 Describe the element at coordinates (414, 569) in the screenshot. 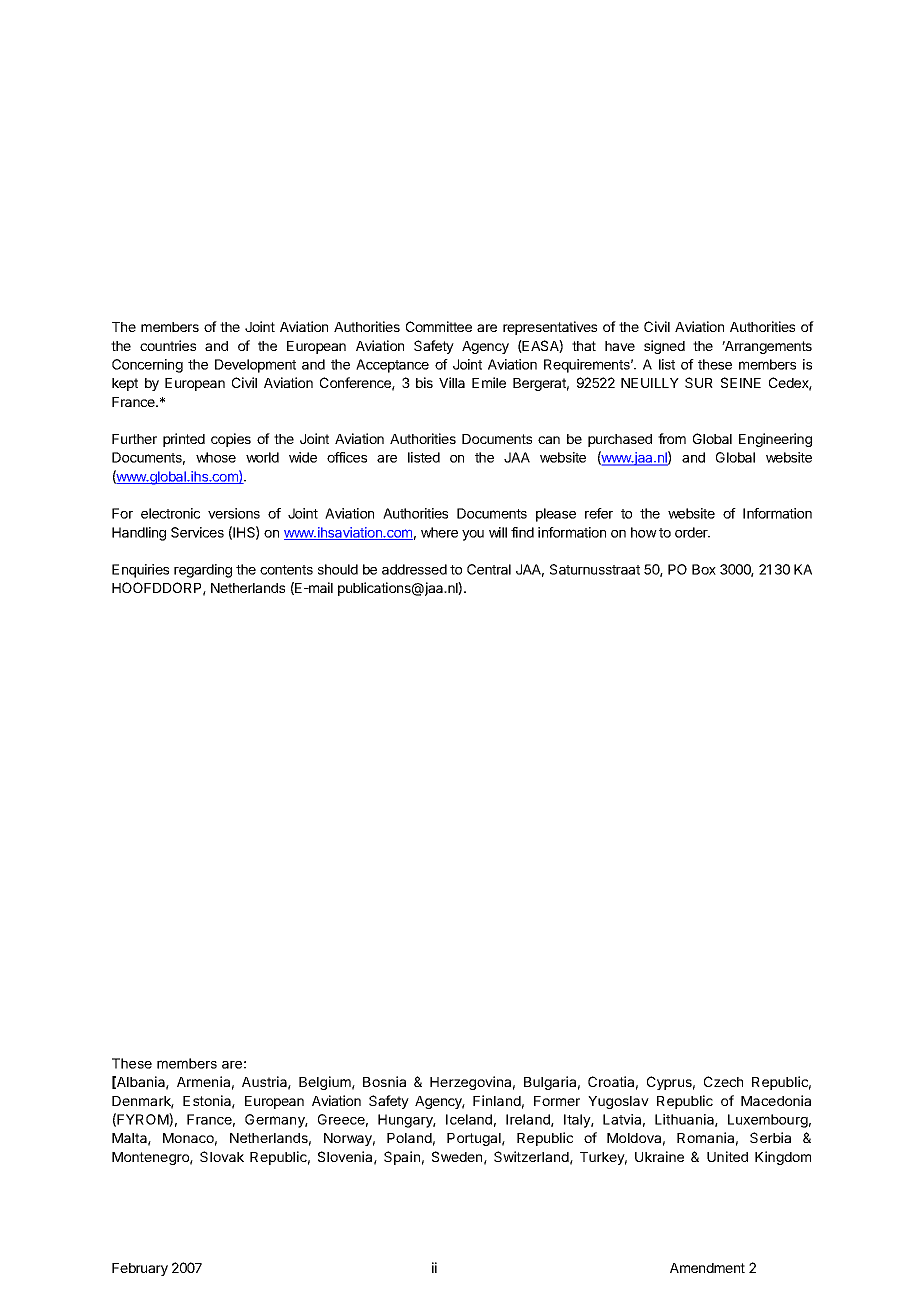

I see `addressed` at that location.
